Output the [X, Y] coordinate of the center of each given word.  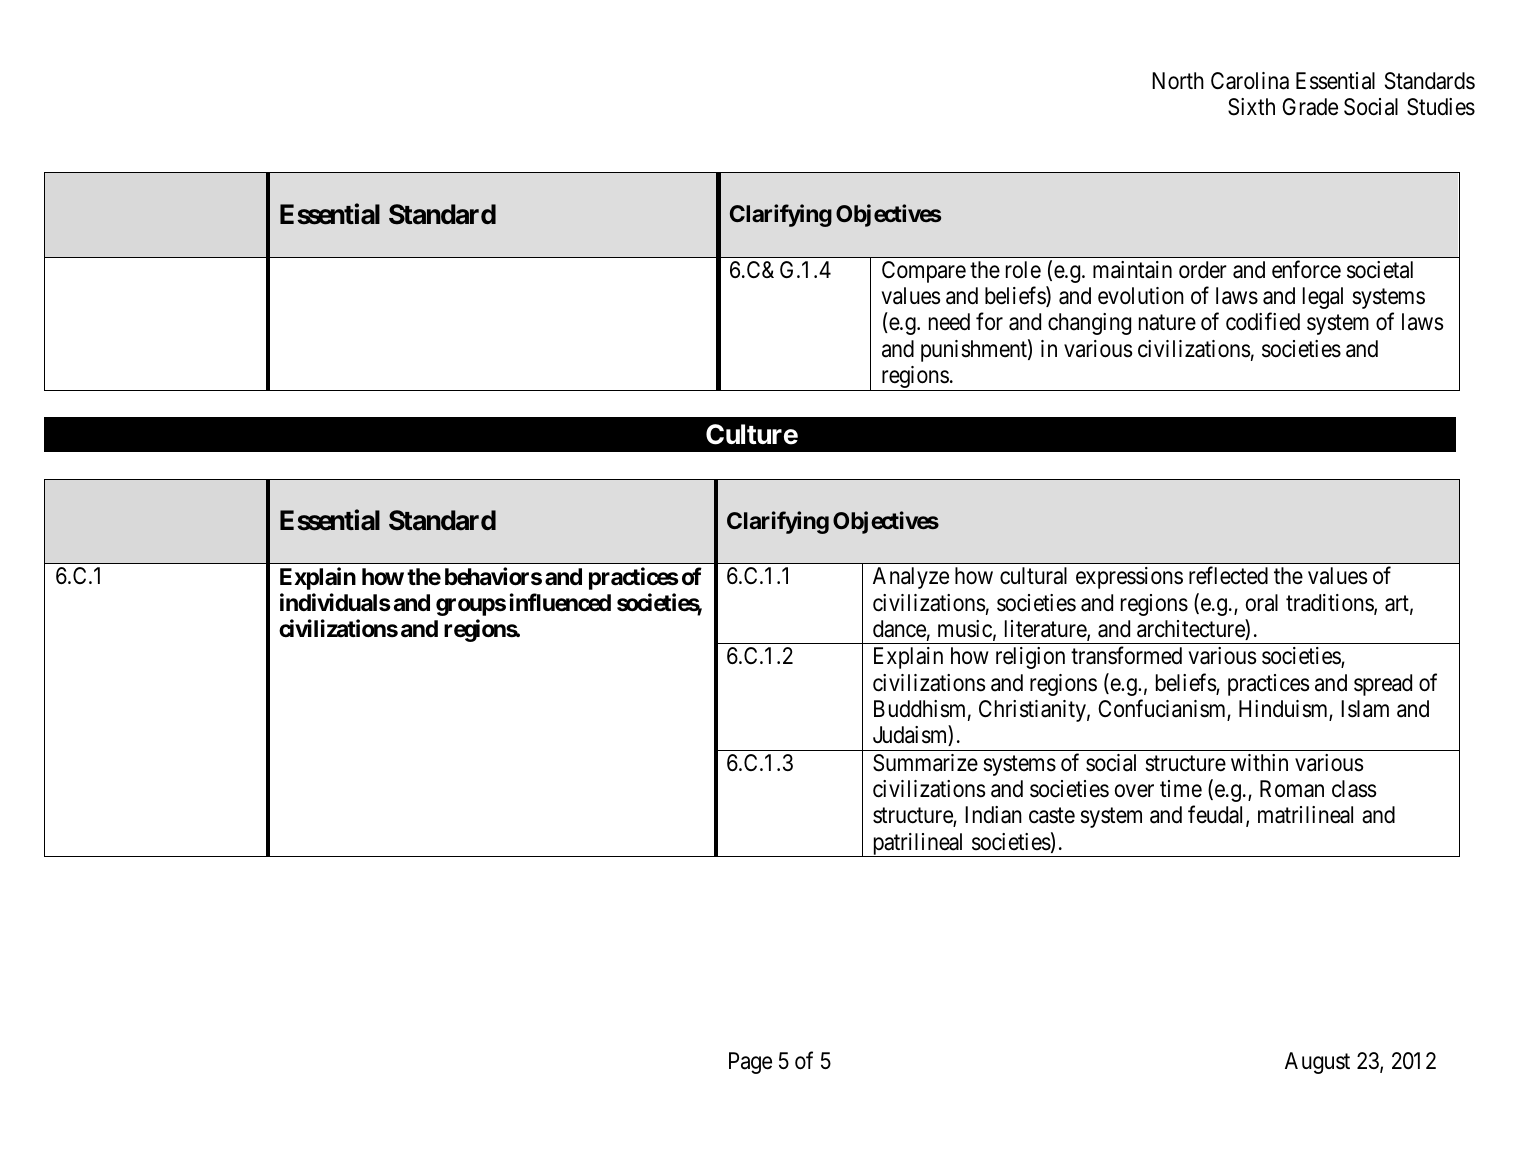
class [1354, 789]
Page [750, 1063]
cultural [1033, 576]
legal [1323, 298]
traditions [1330, 604]
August [1317, 1063]
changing [1089, 324]
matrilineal [1305, 815]
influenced [560, 602]
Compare [924, 272]
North [1178, 81]
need [949, 322]
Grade [1310, 107]
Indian [993, 815]
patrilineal [918, 845]
